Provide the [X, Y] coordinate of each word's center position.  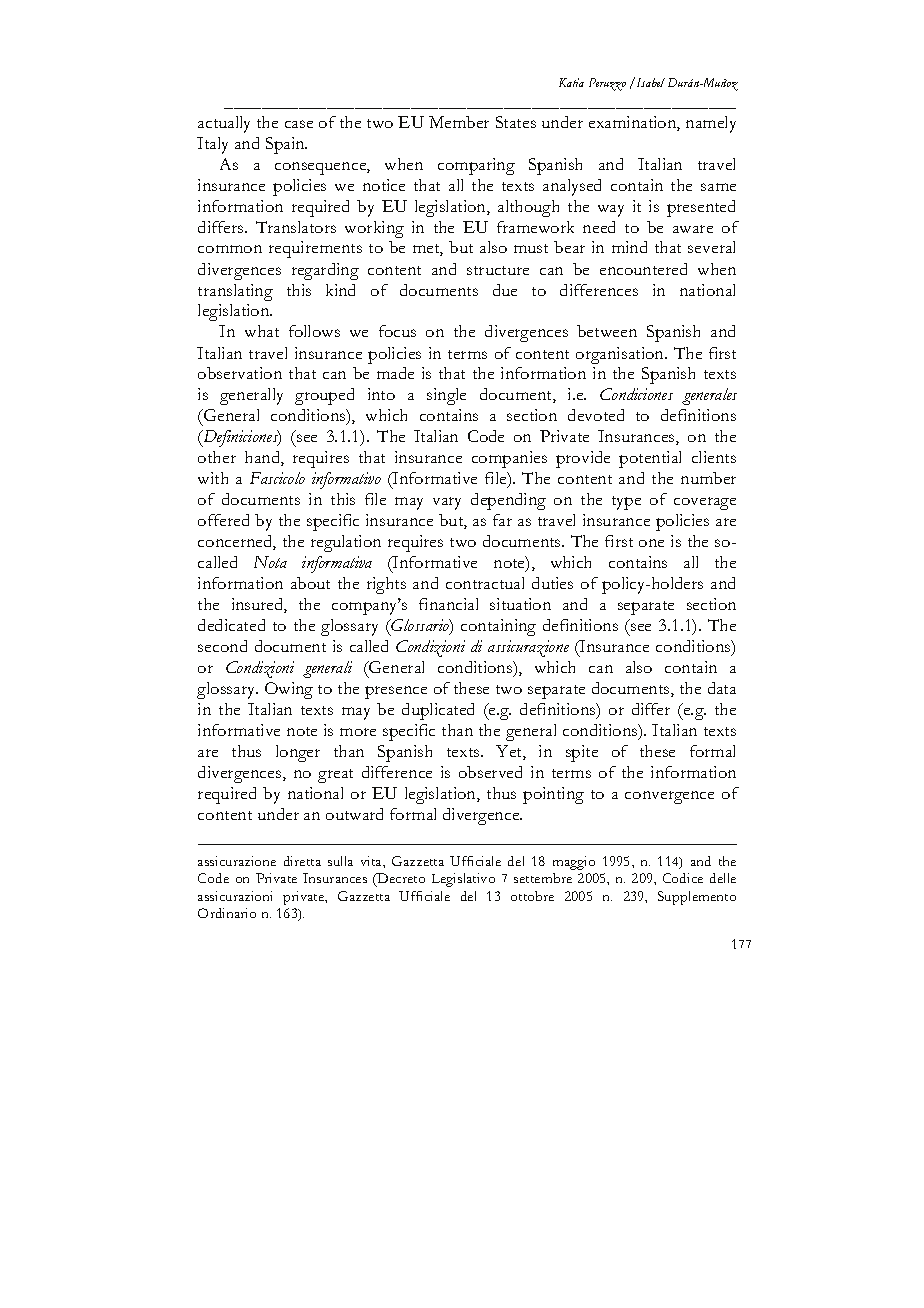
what [262, 331]
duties [552, 583]
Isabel [649, 82]
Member [459, 122]
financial [448, 604]
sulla [340, 861]
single [446, 396]
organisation [621, 355]
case [299, 124]
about [310, 583]
